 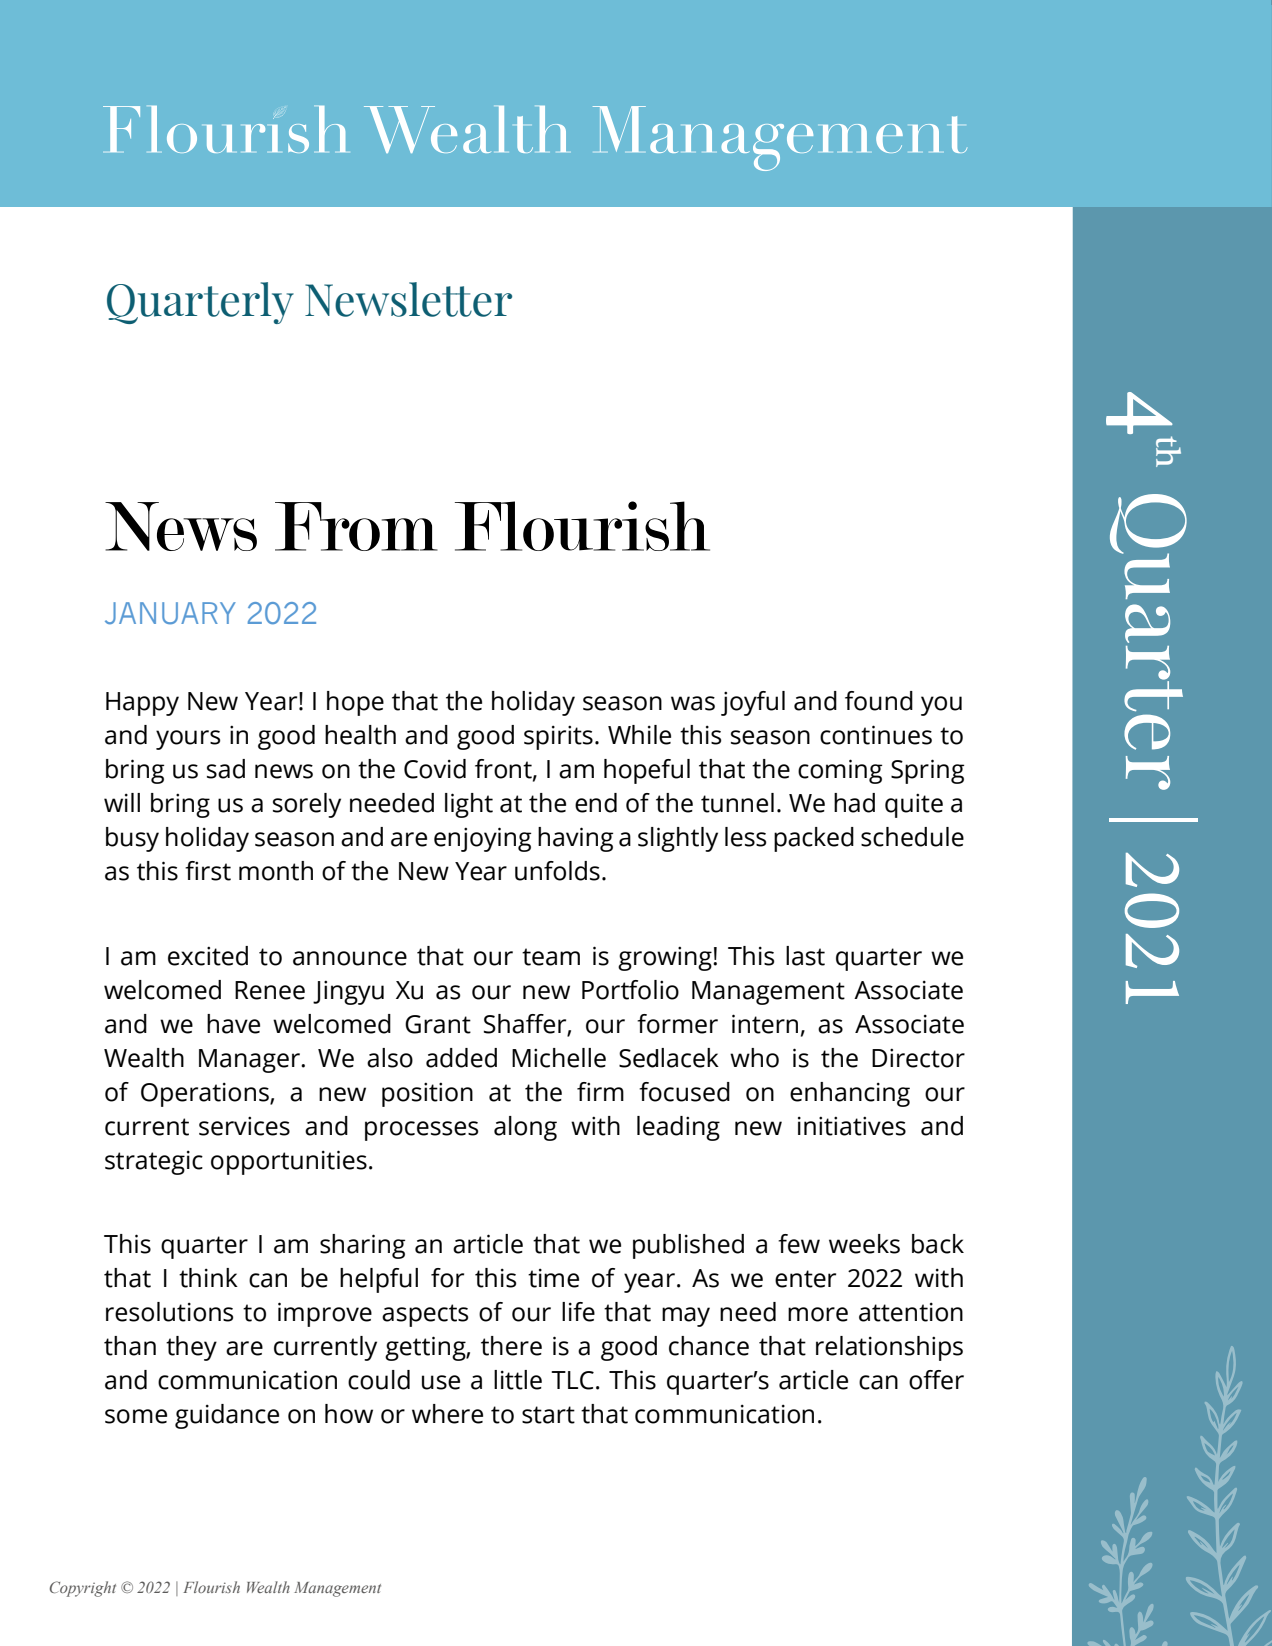 What do you see at coordinates (356, 526) in the document?
I see `From` at bounding box center [356, 526].
